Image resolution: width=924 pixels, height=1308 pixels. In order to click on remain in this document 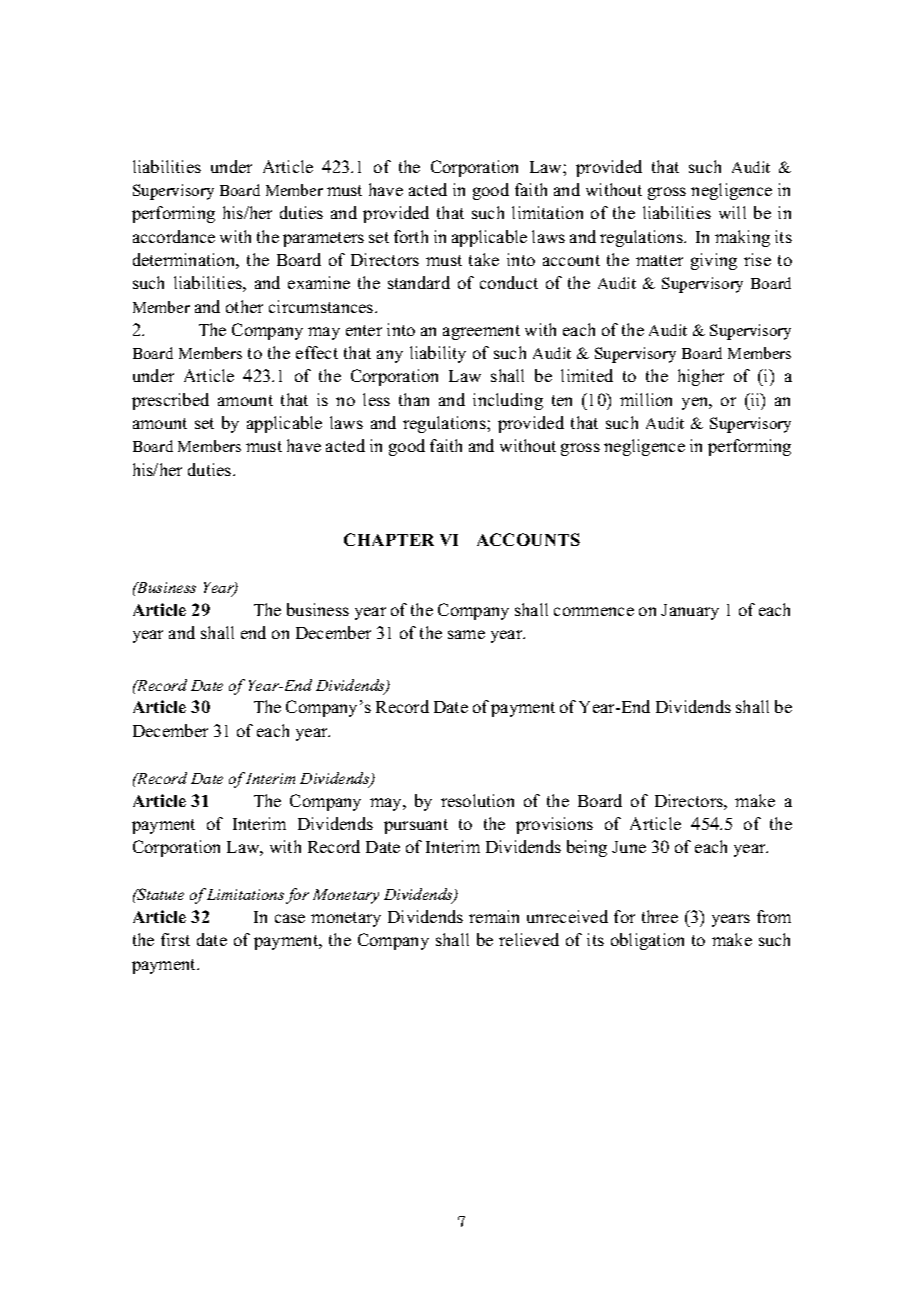, I will do `click(494, 916)`.
